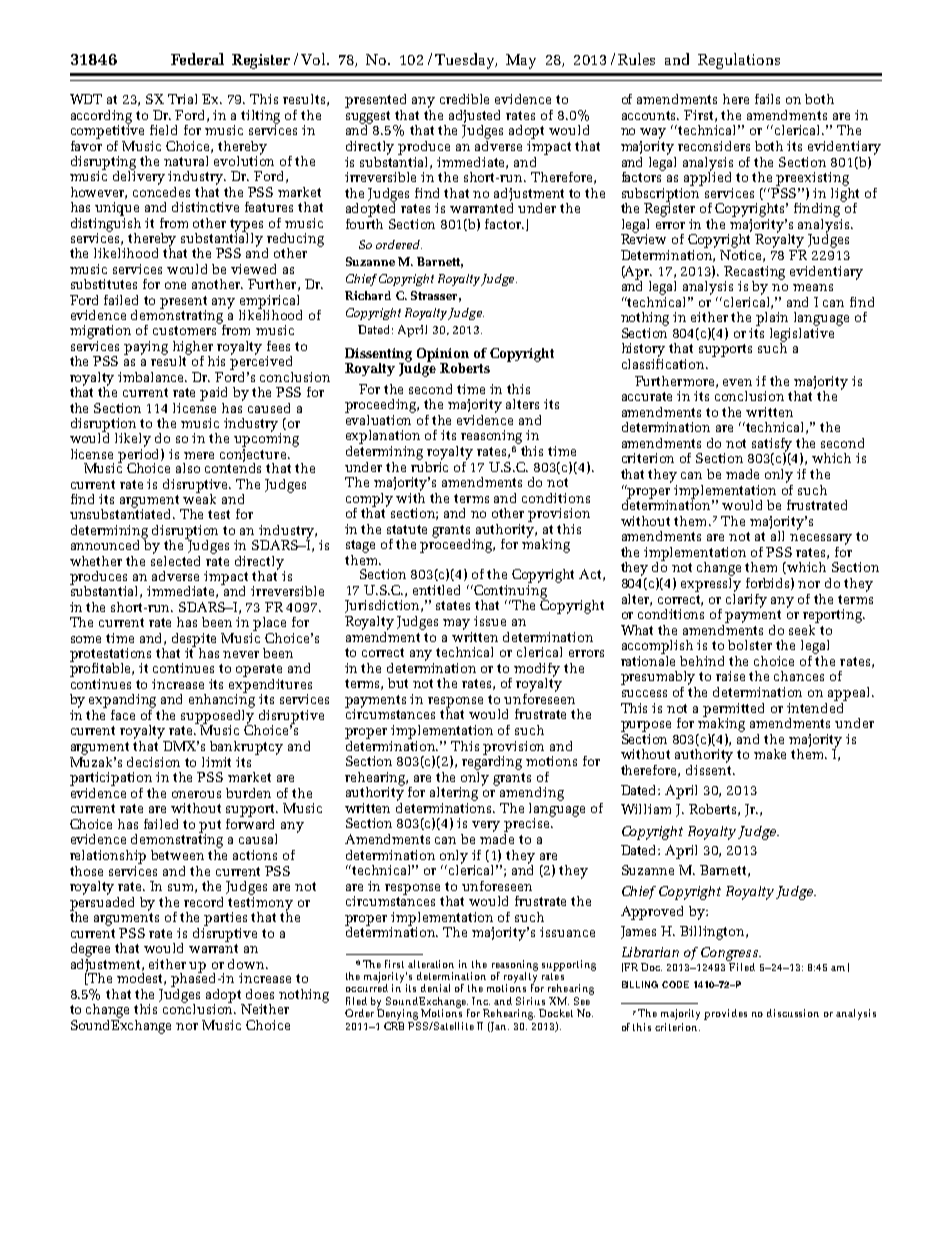  What do you see at coordinates (175, 559) in the screenshot?
I see `selected` at bounding box center [175, 559].
